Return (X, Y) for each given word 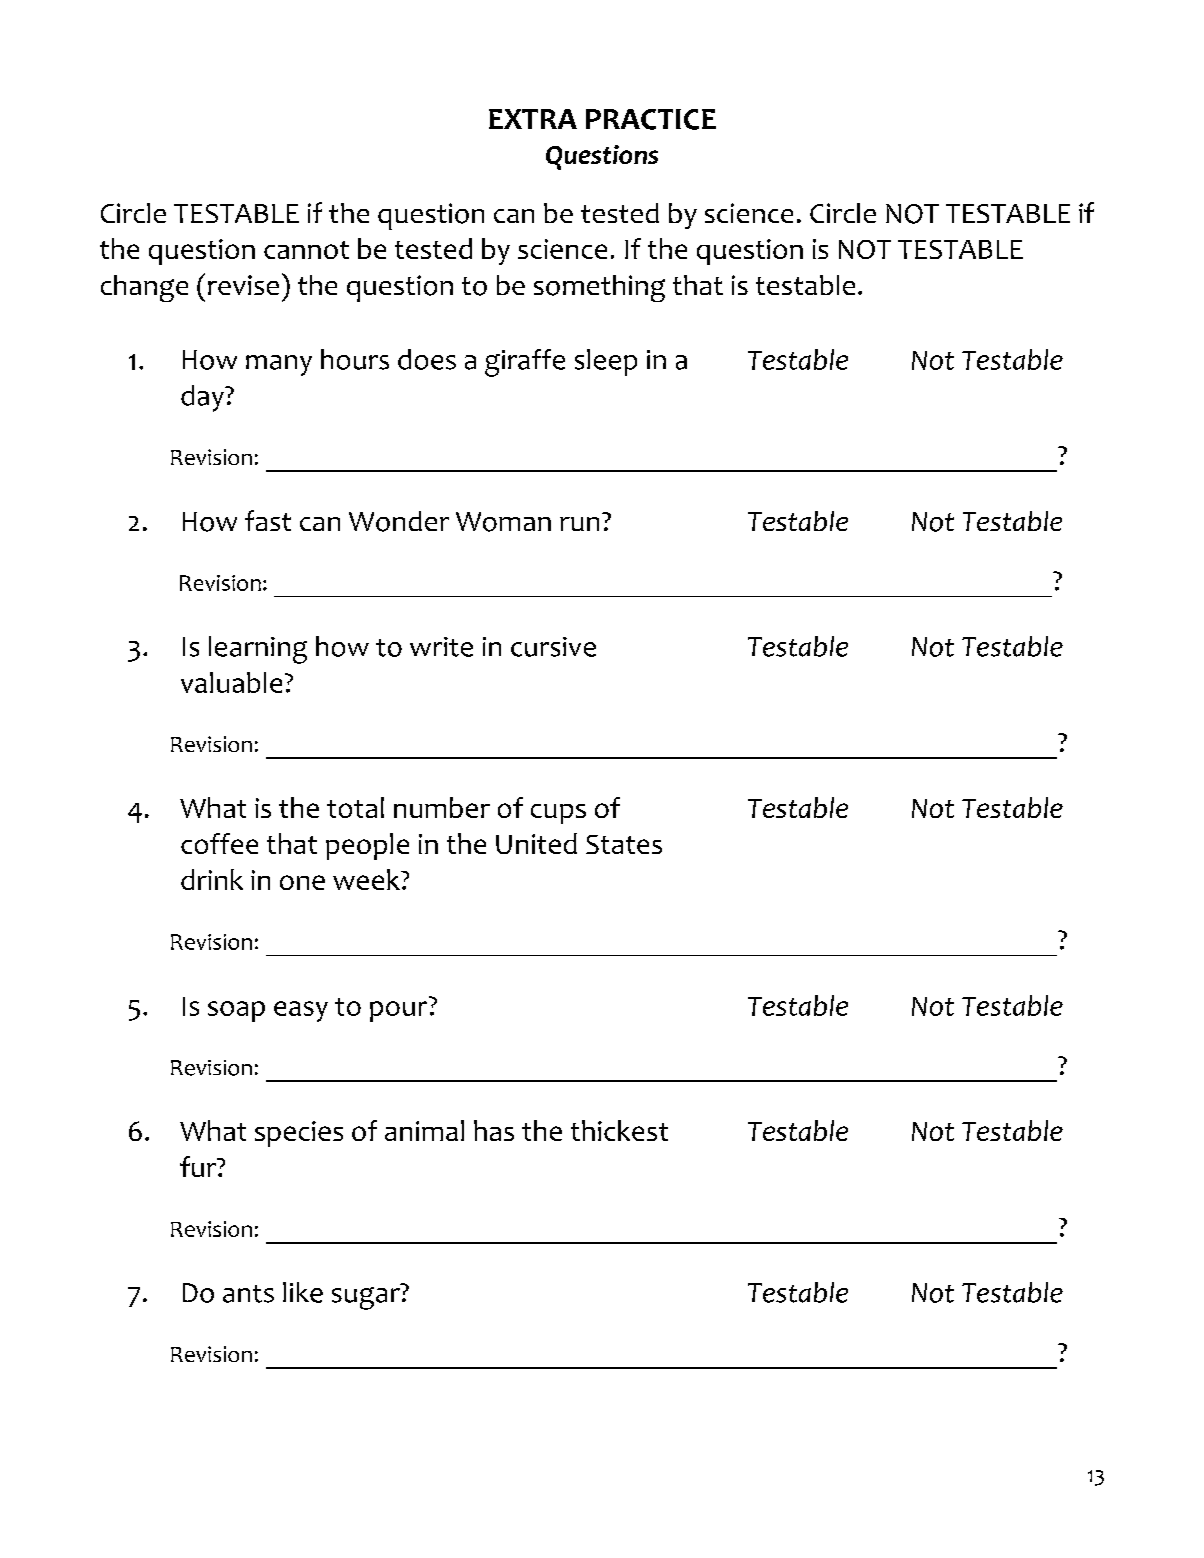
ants (248, 1294)
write (441, 647)
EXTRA (533, 119)
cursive (553, 647)
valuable (231, 682)
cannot (306, 250)
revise (243, 285)
